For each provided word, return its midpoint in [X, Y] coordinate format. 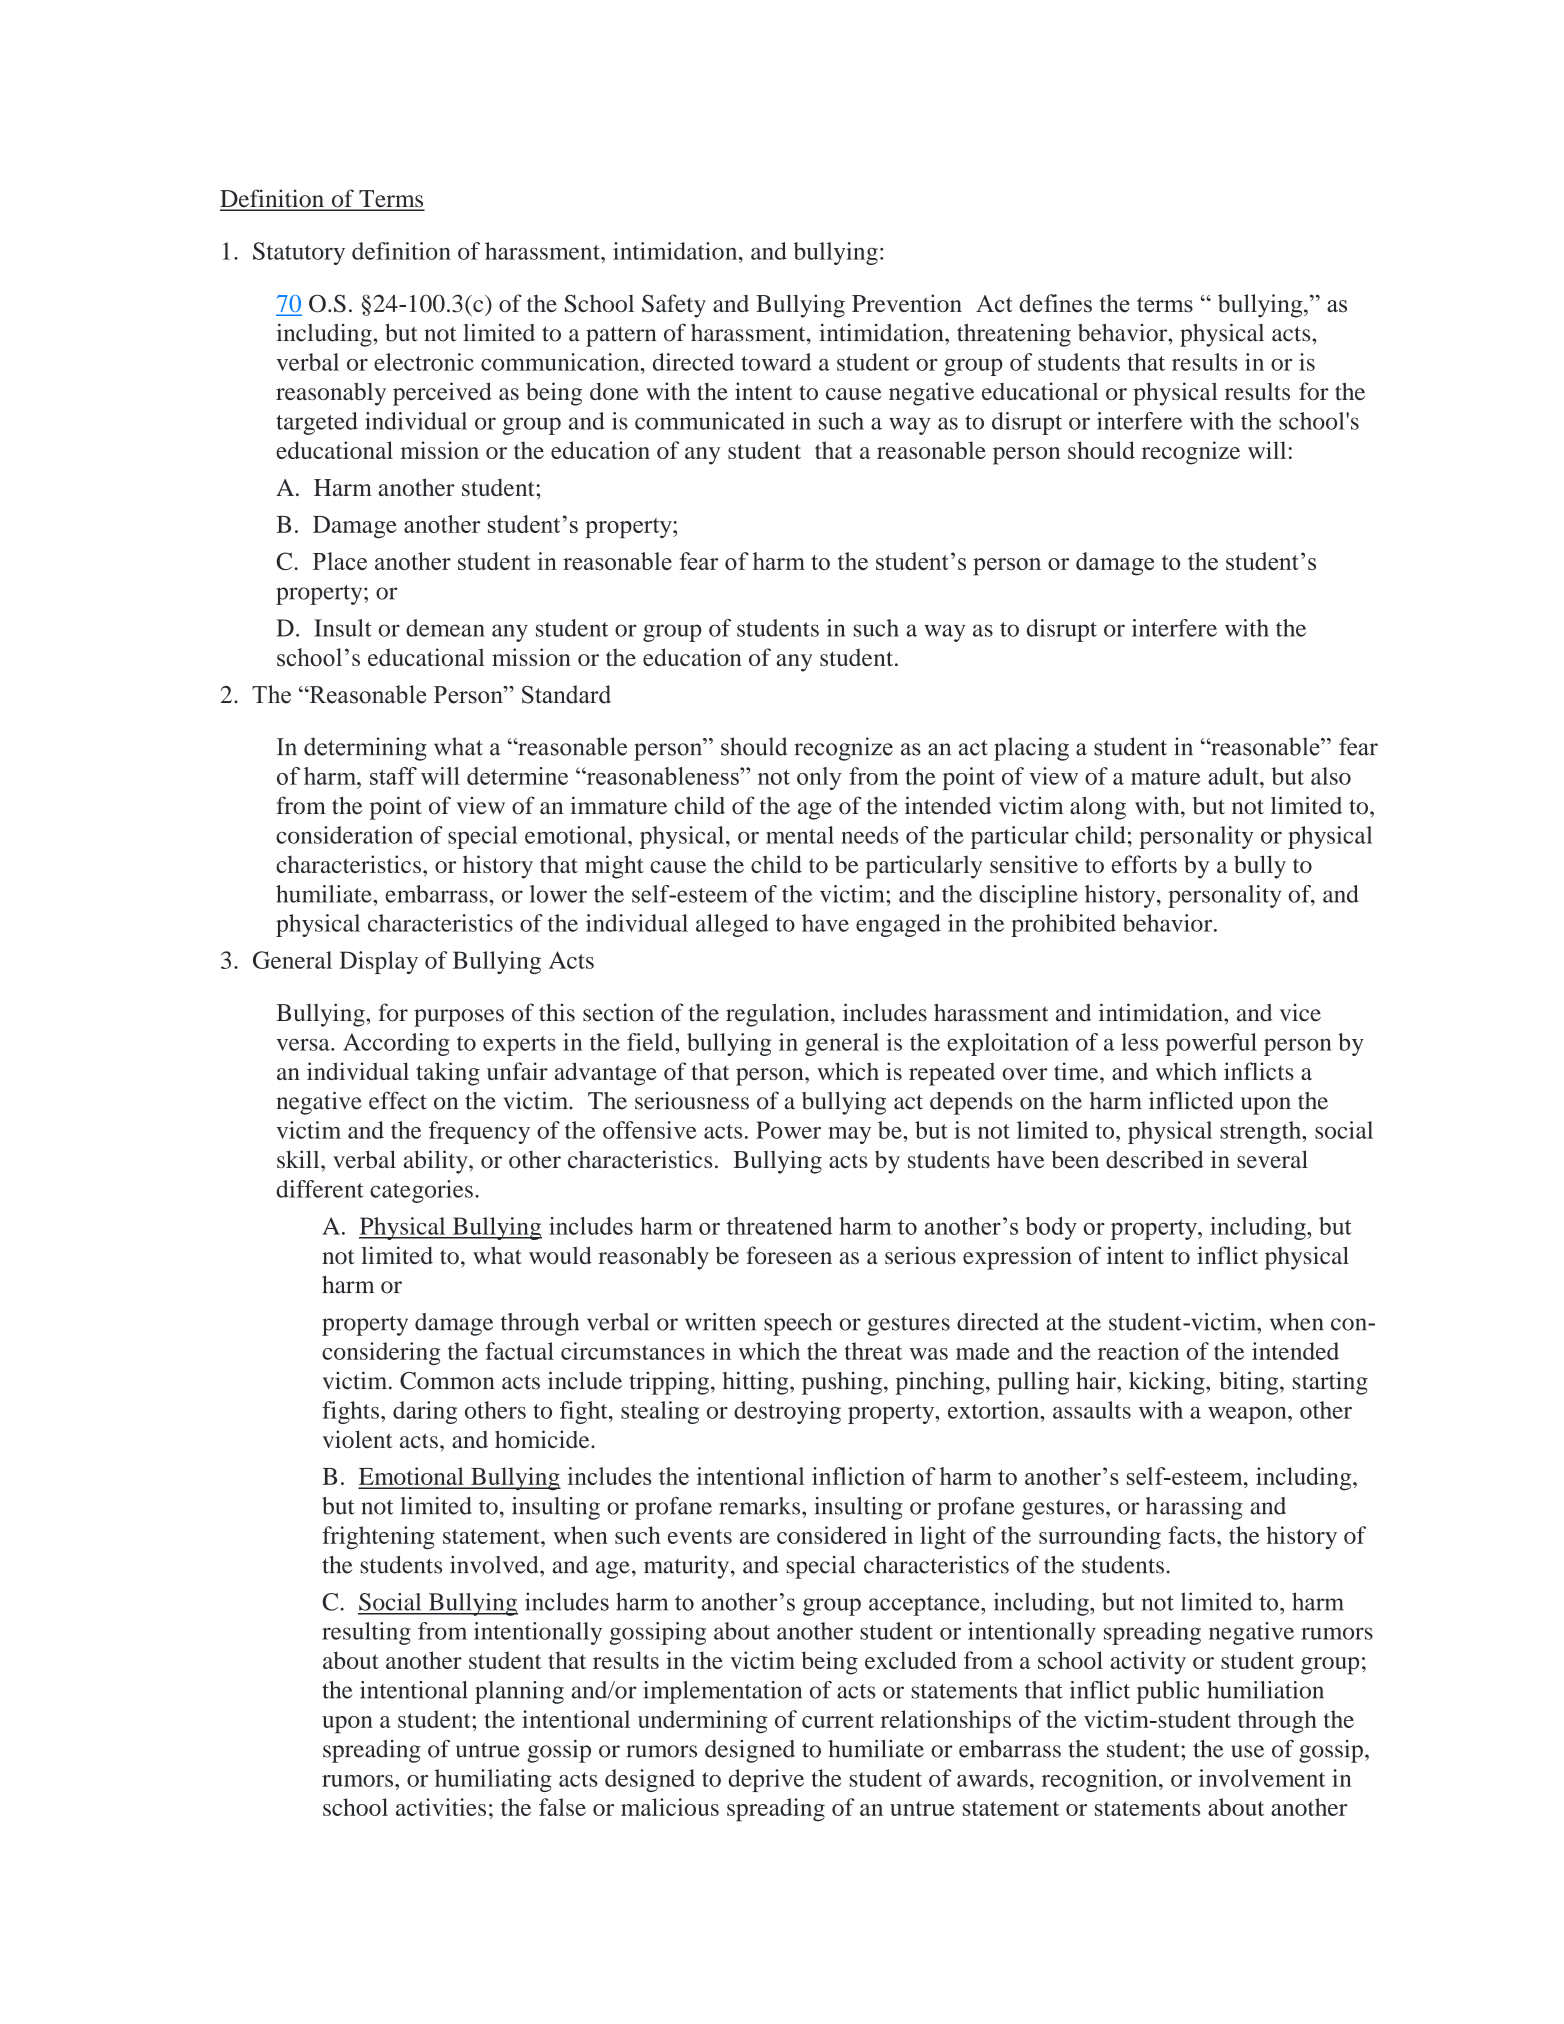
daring [425, 1412]
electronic [424, 362]
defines [1055, 303]
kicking [1168, 1383]
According [396, 1044]
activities [441, 1807]
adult [1234, 776]
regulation [779, 1015]
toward [776, 362]
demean [445, 628]
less [1139, 1042]
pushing [842, 1383]
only [819, 778]
